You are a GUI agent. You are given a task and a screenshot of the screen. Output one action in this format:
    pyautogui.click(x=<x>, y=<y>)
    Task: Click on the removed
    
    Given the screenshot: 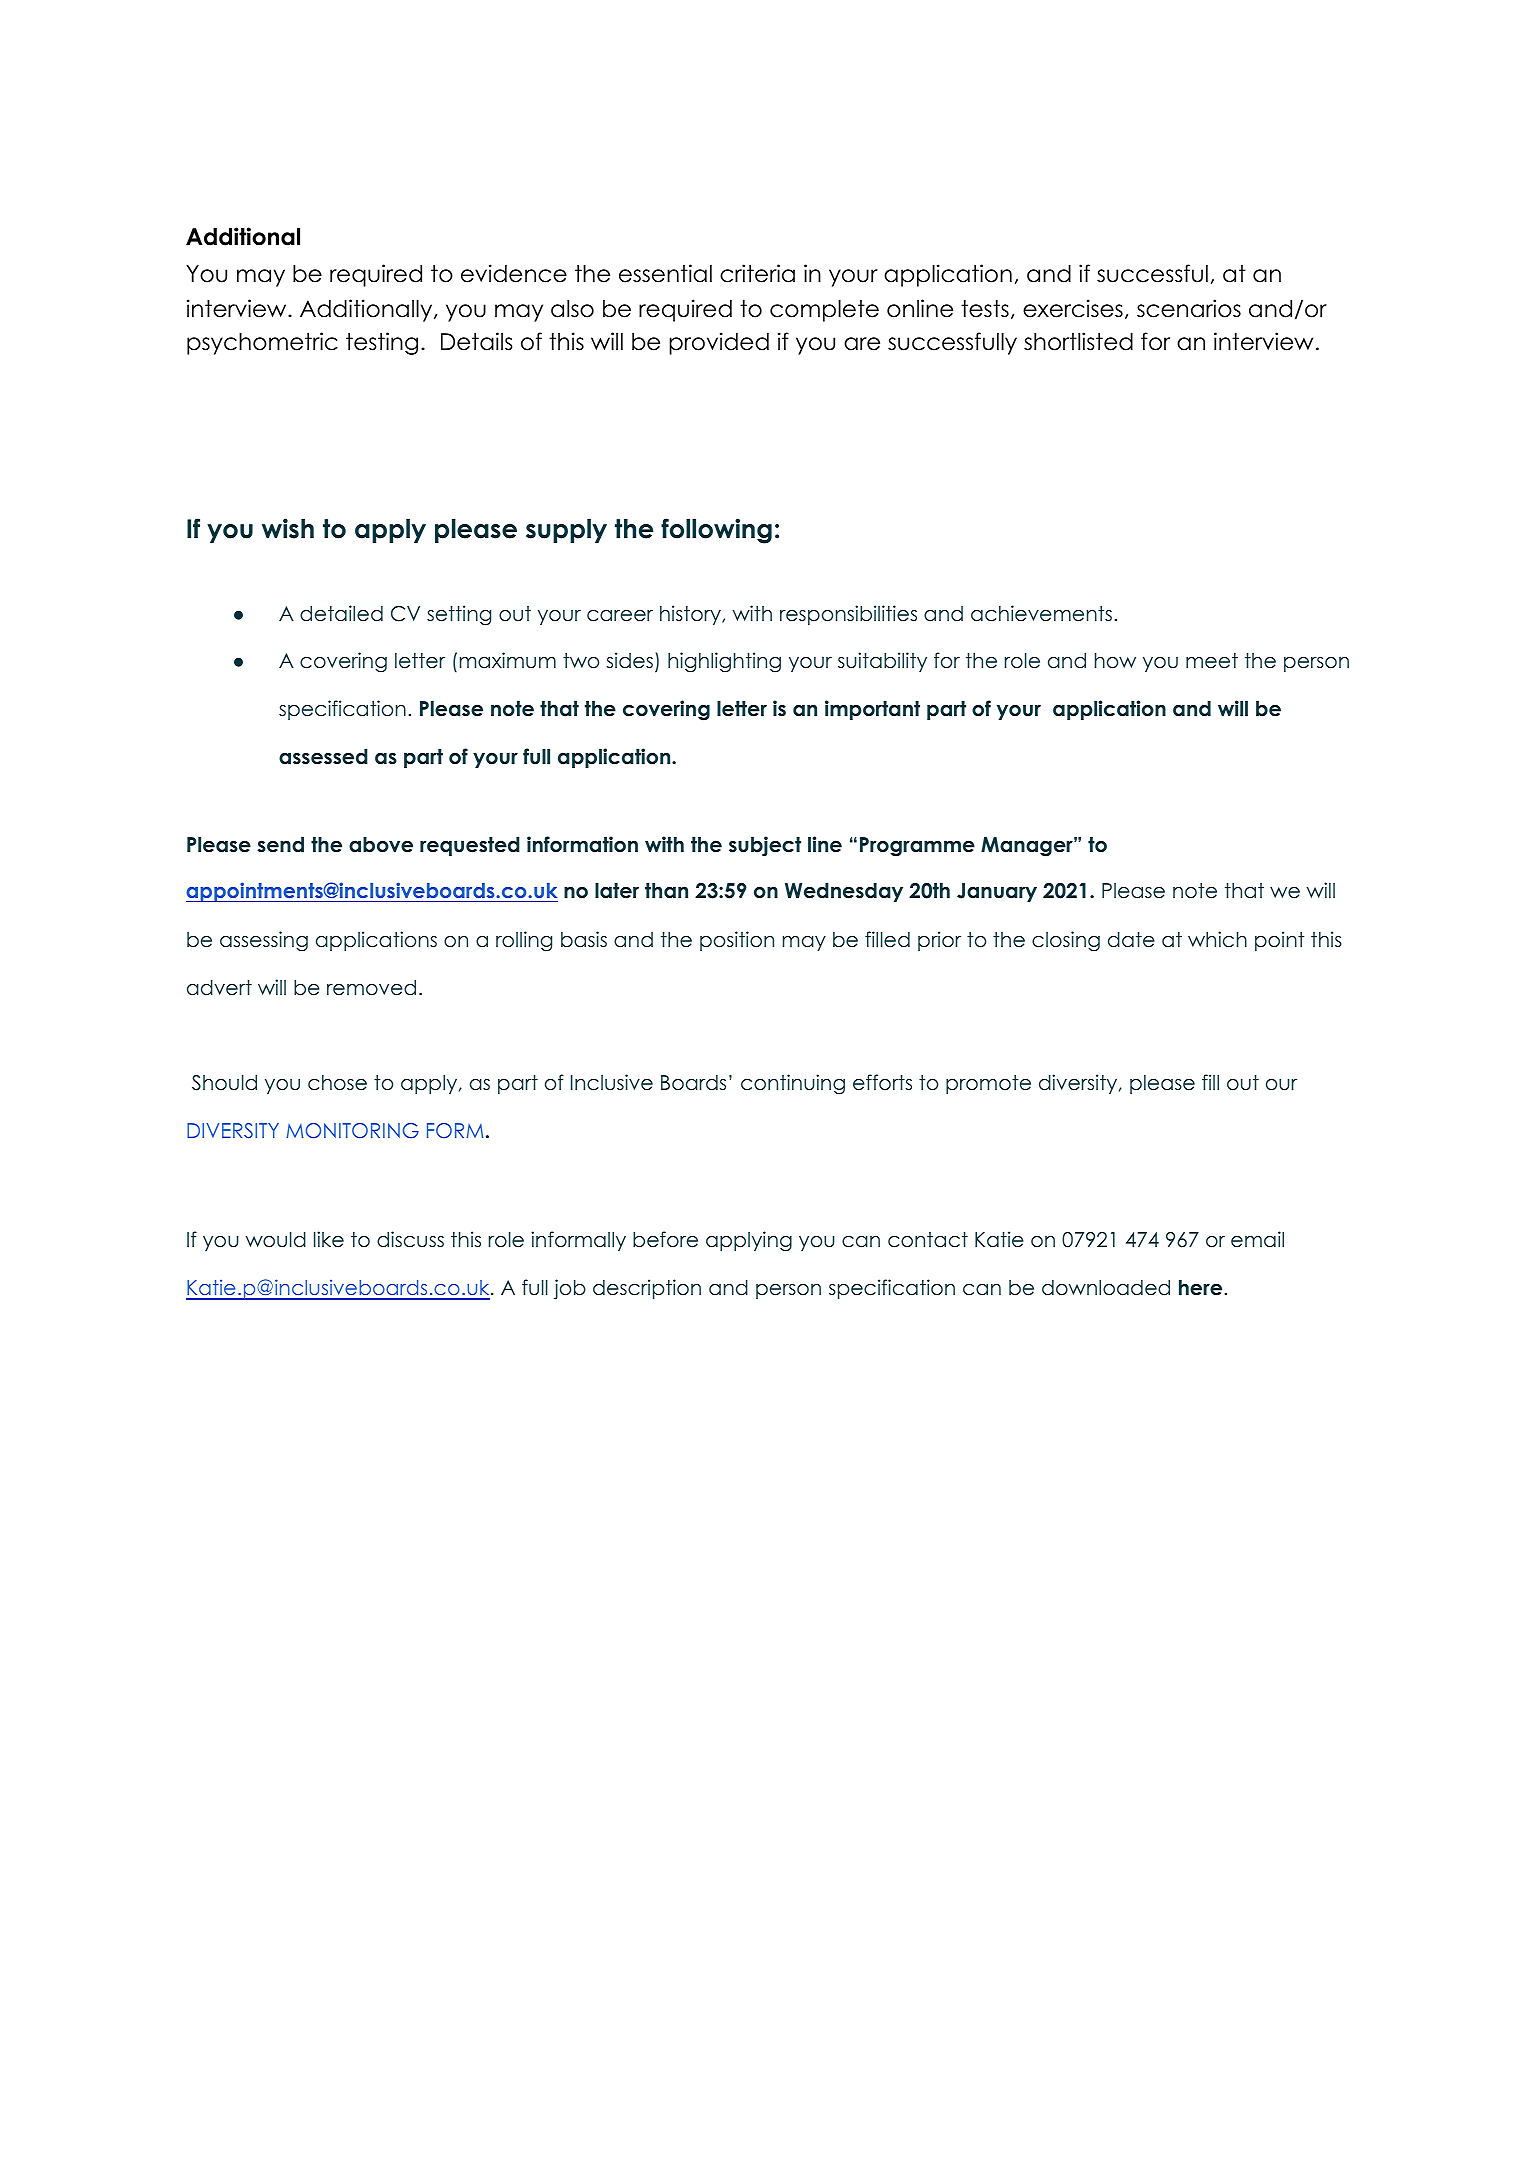 What is the action you would take?
    pyautogui.click(x=371, y=988)
